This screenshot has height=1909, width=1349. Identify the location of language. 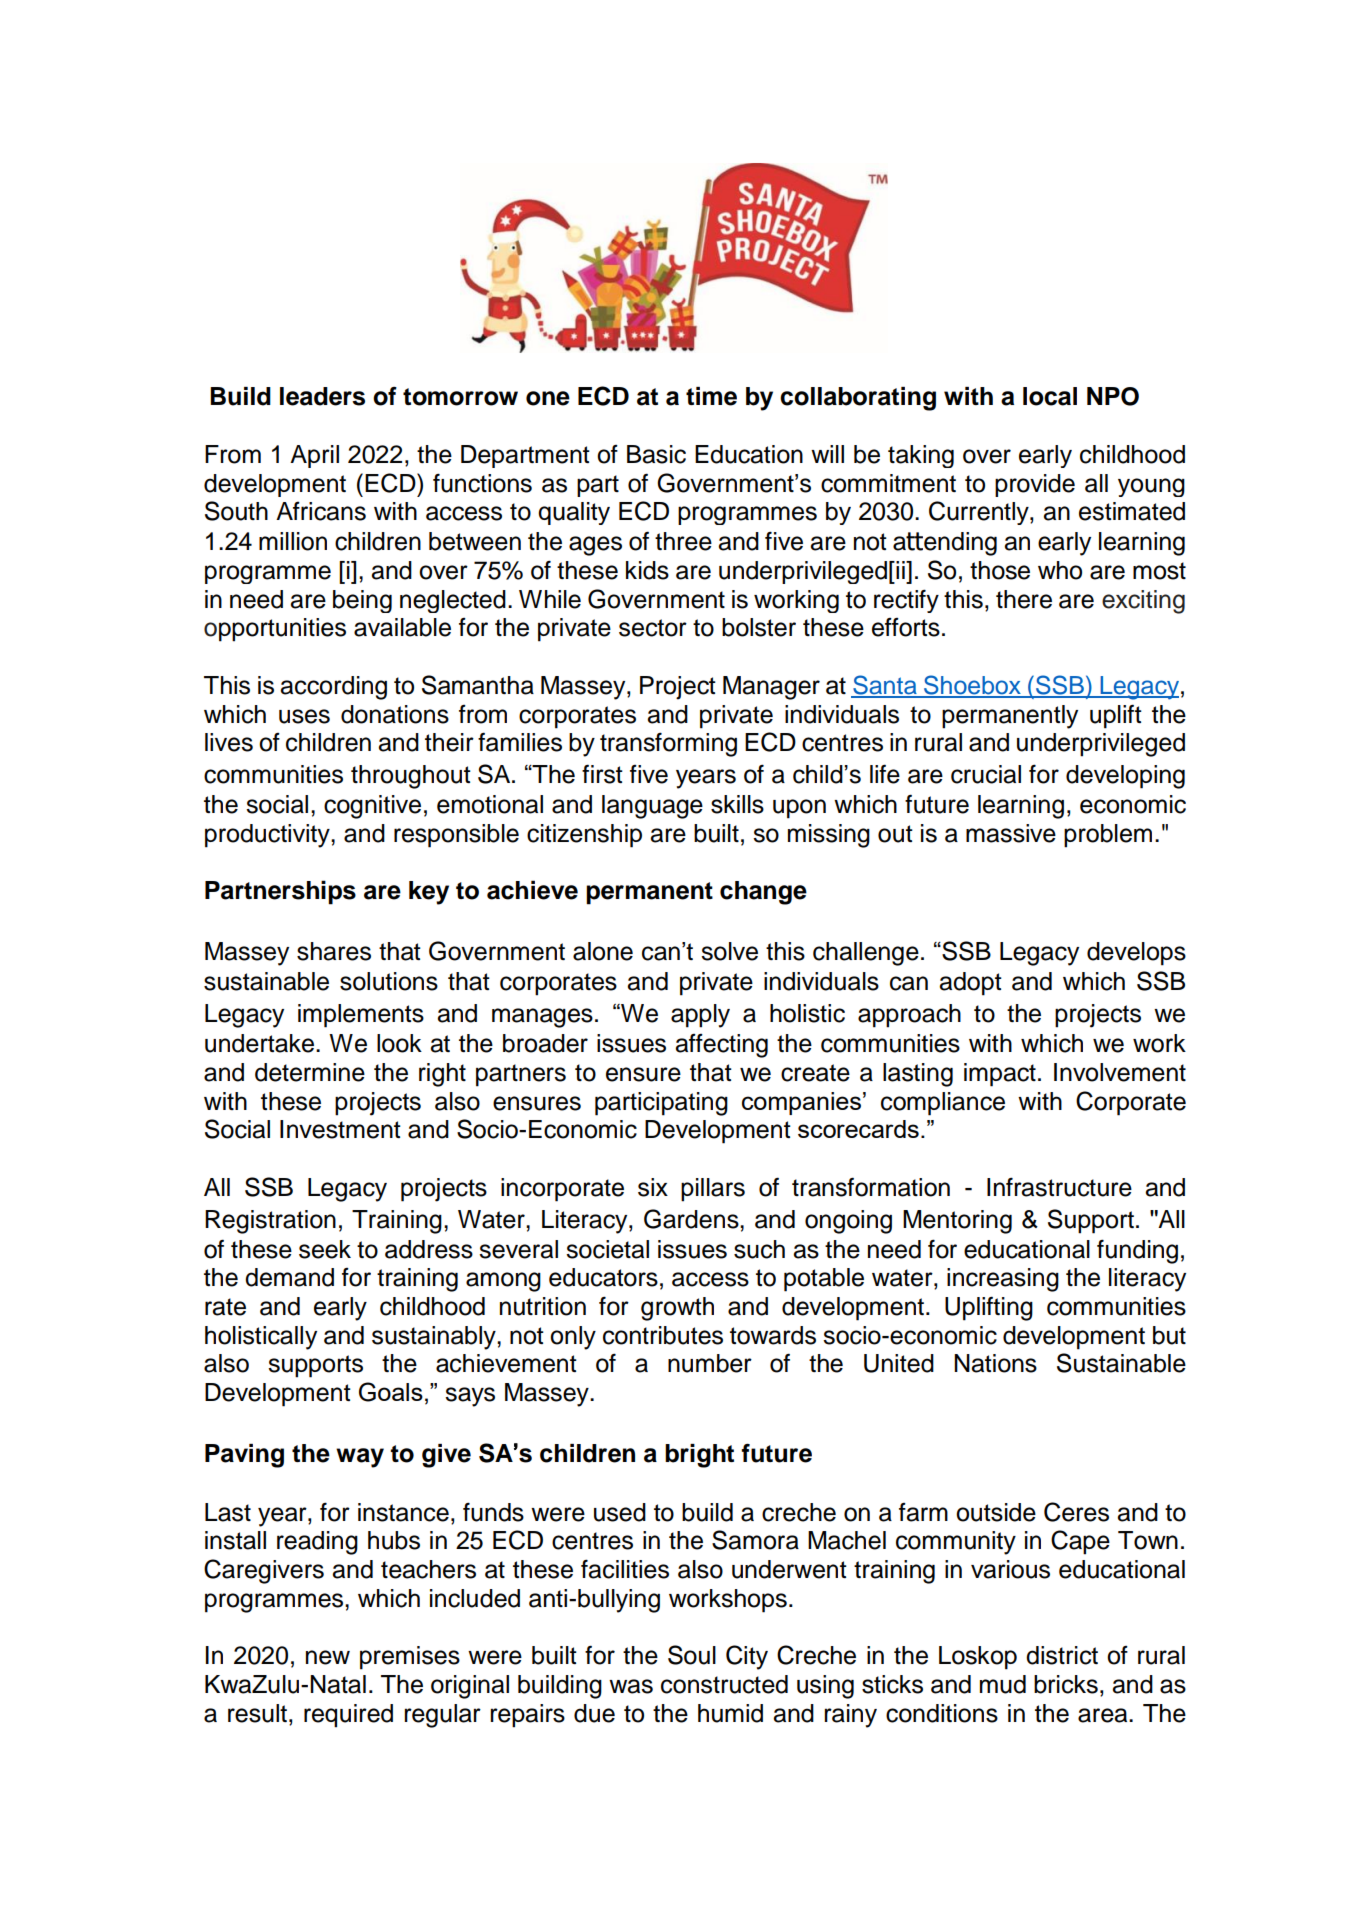
(652, 807).
